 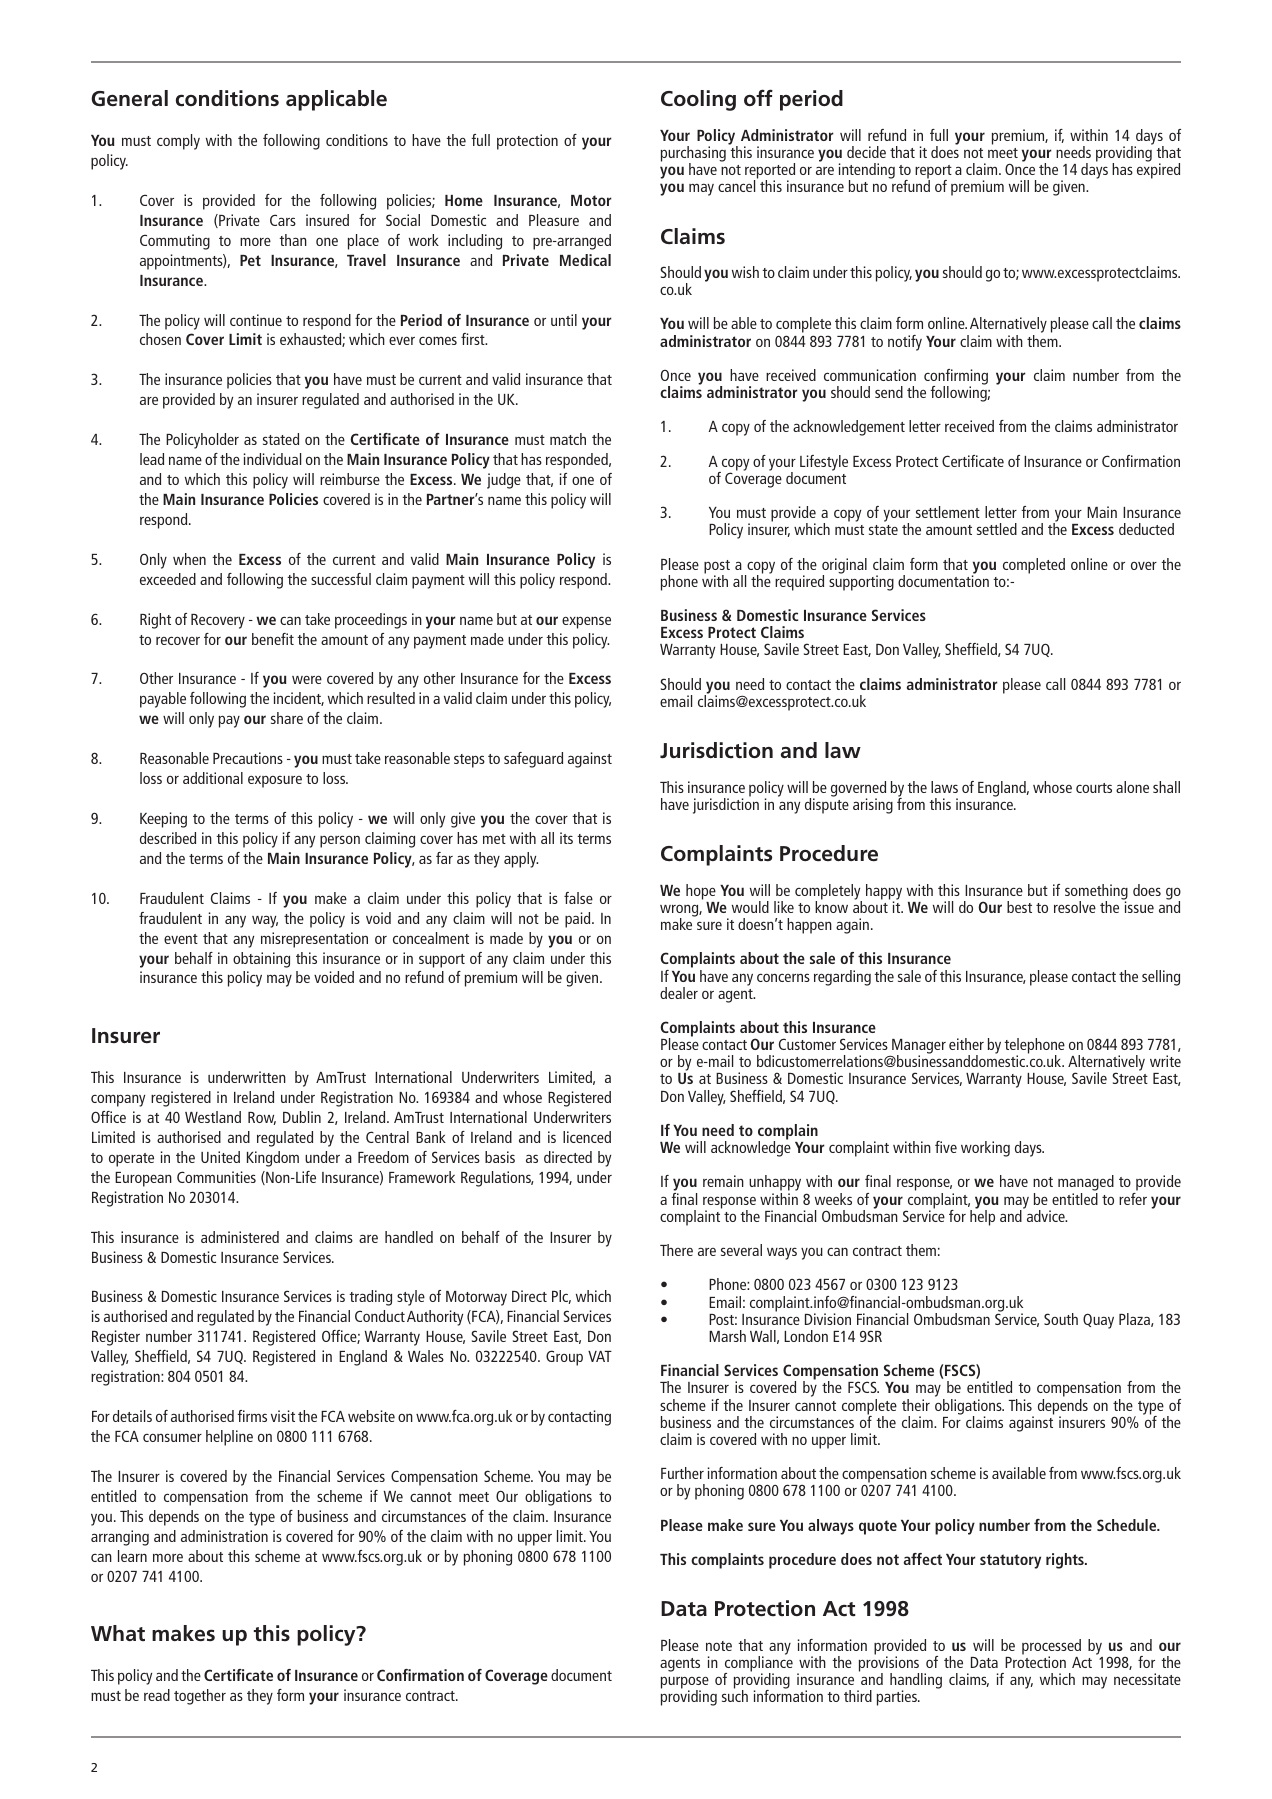 What do you see at coordinates (178, 142) in the screenshot?
I see `comply` at bounding box center [178, 142].
